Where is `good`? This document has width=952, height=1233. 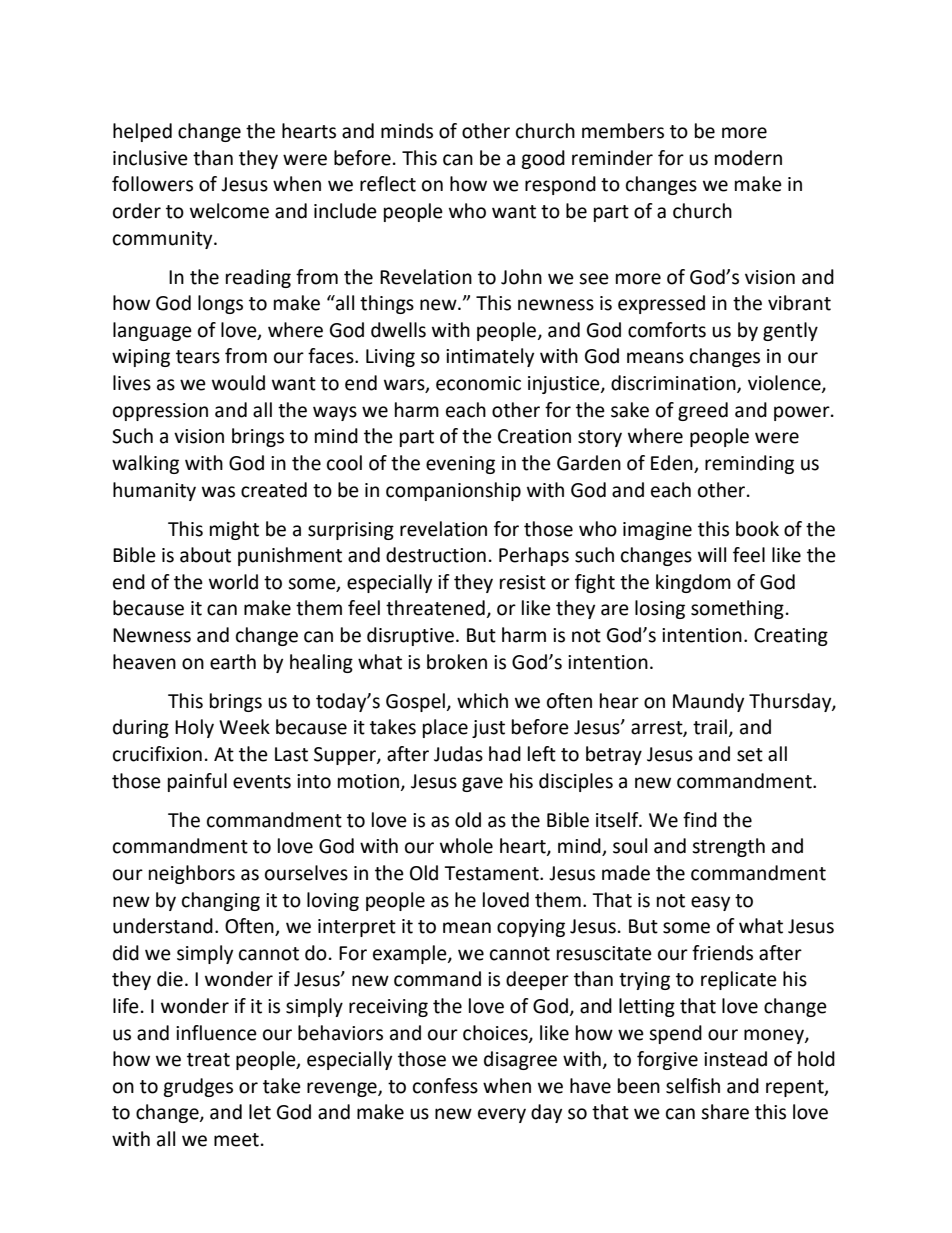
good is located at coordinates (543, 159).
